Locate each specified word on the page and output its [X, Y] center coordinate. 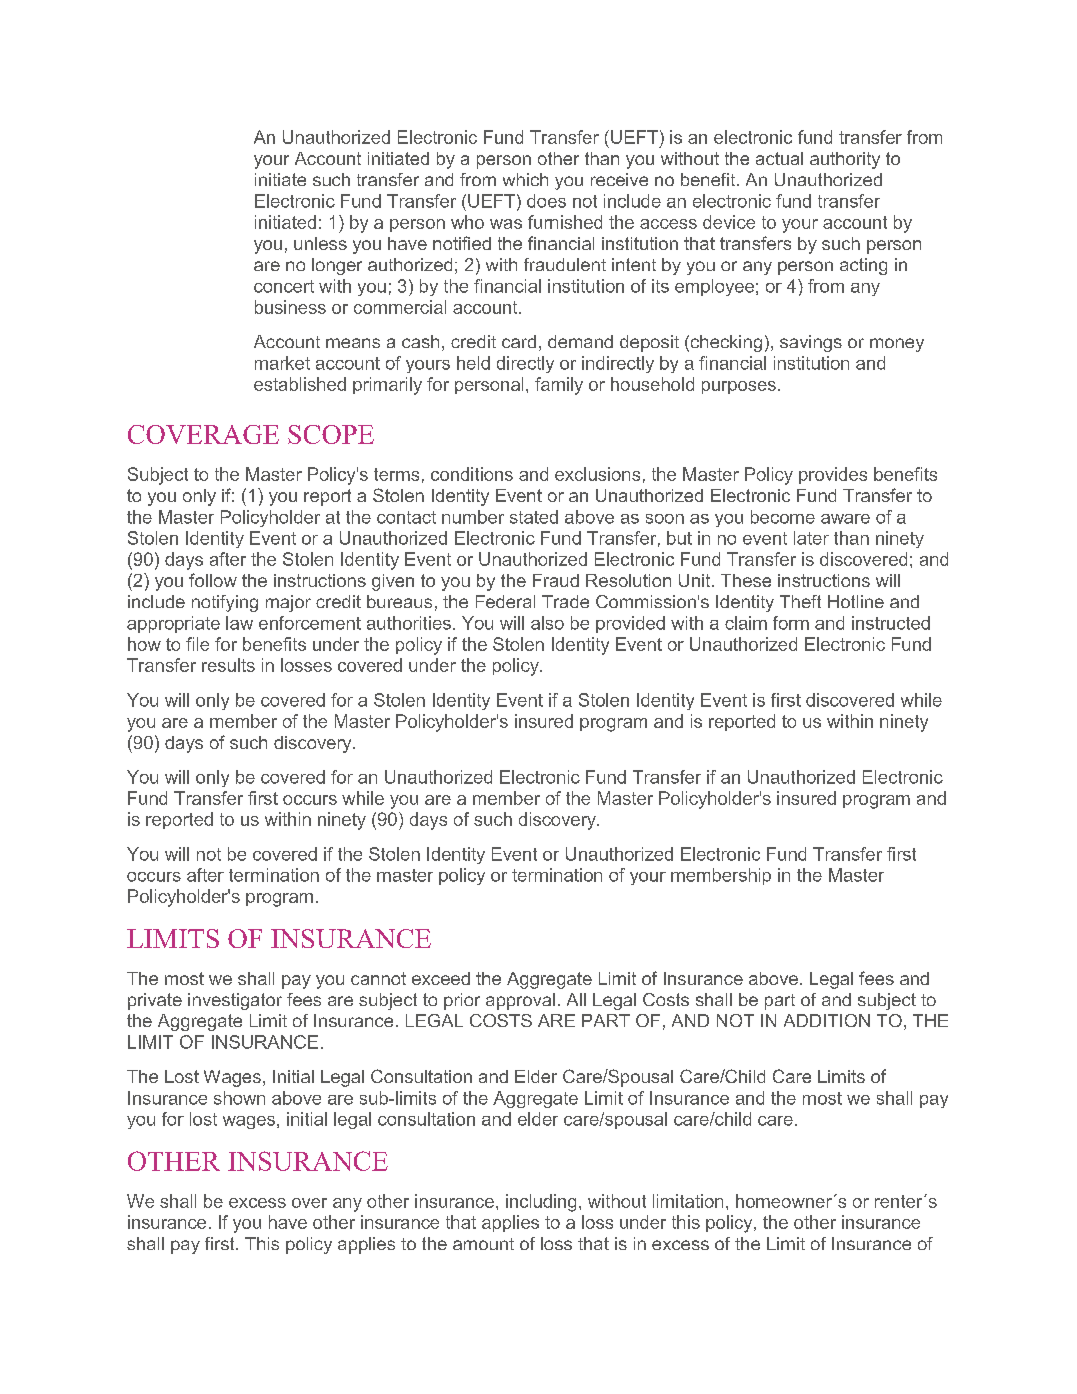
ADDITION [827, 1020]
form [791, 623]
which [525, 179]
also [547, 623]
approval [520, 1001]
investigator [235, 1001]
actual [779, 158]
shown [239, 1098]
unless [320, 243]
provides [833, 475]
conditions [472, 474]
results [228, 665]
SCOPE [331, 434]
